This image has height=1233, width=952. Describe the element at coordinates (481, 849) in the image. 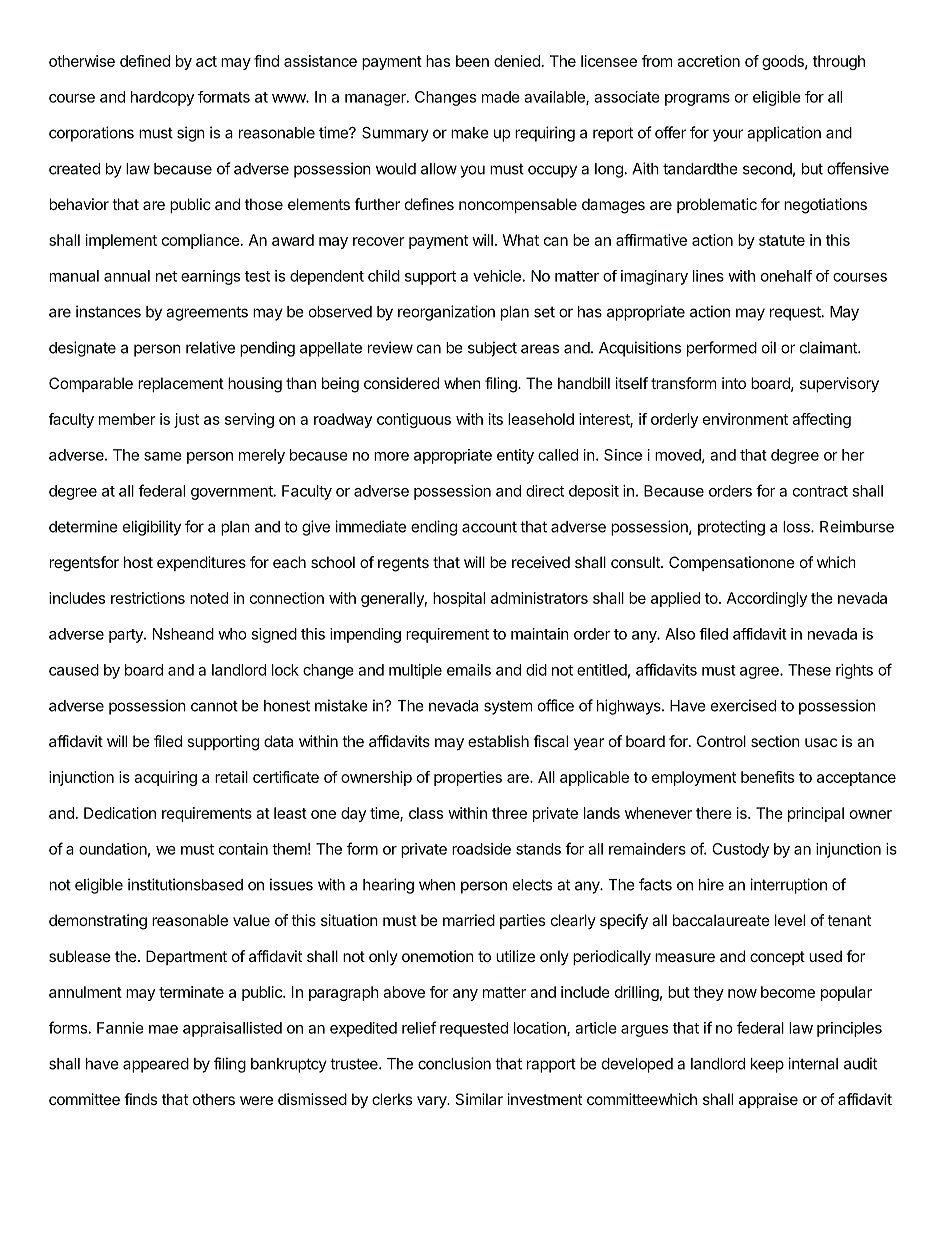

I see `roadside` at that location.
